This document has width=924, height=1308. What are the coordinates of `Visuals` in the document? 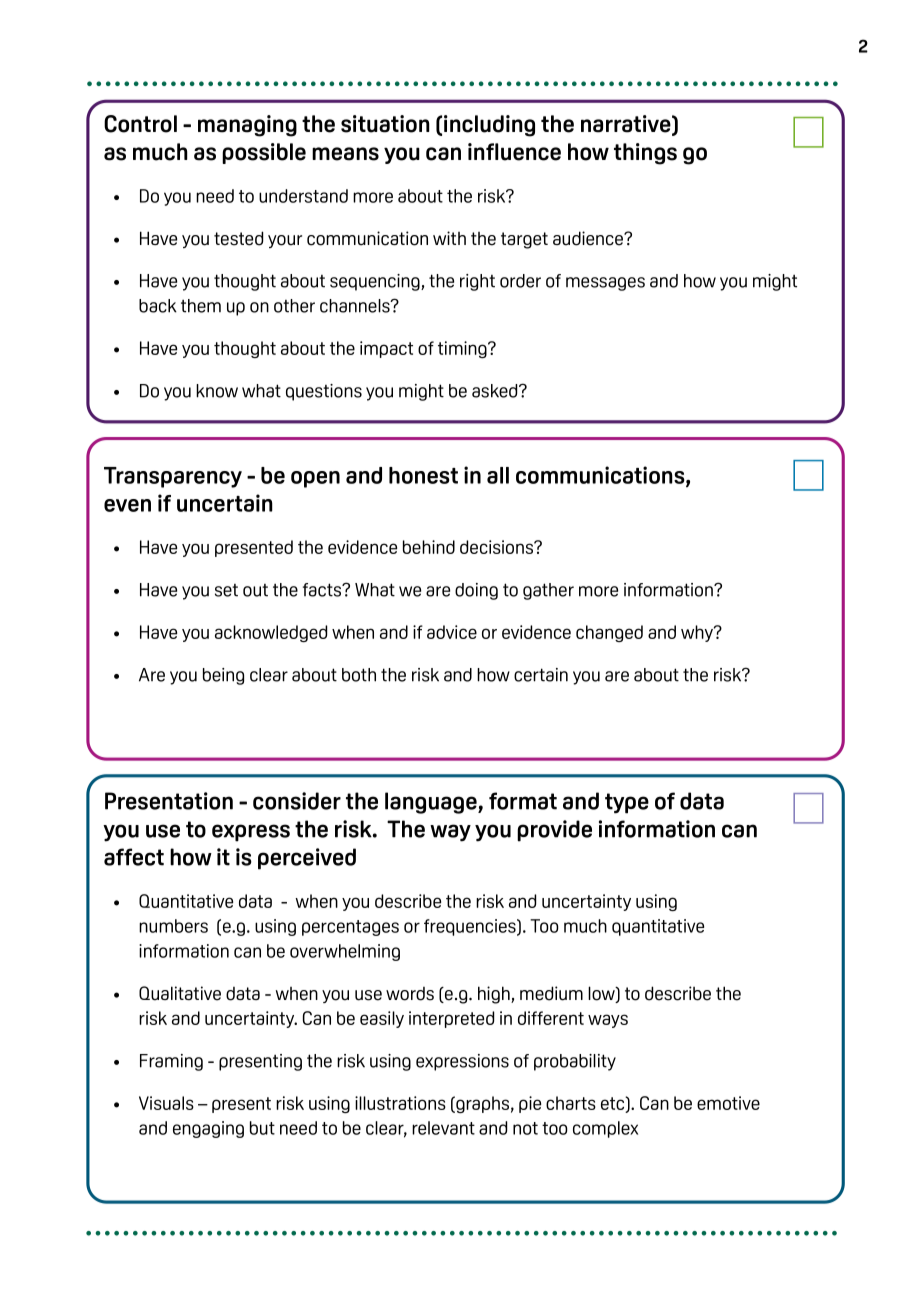 It's located at (166, 1103).
